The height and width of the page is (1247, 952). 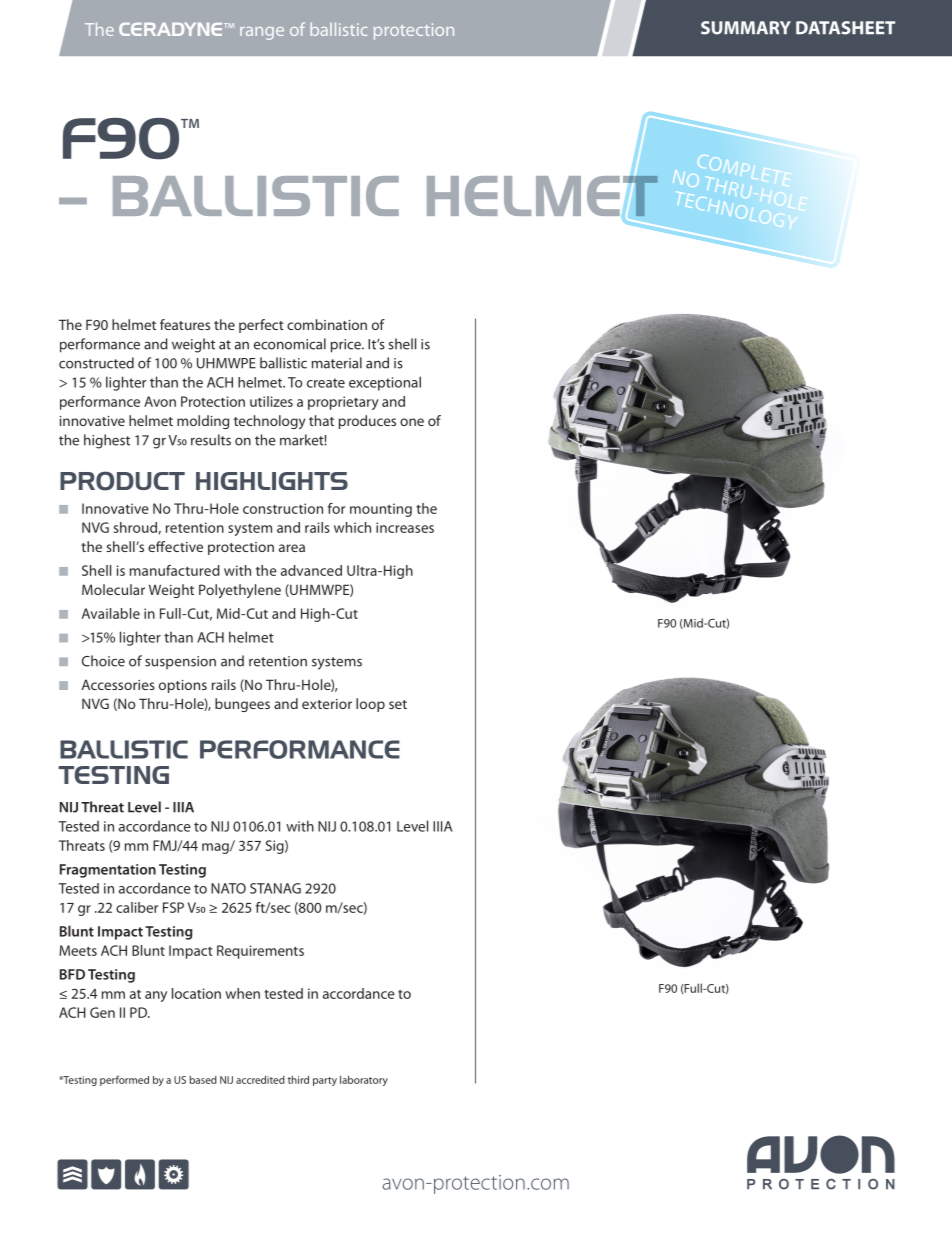 I want to click on SUMMARY, so click(x=746, y=28).
